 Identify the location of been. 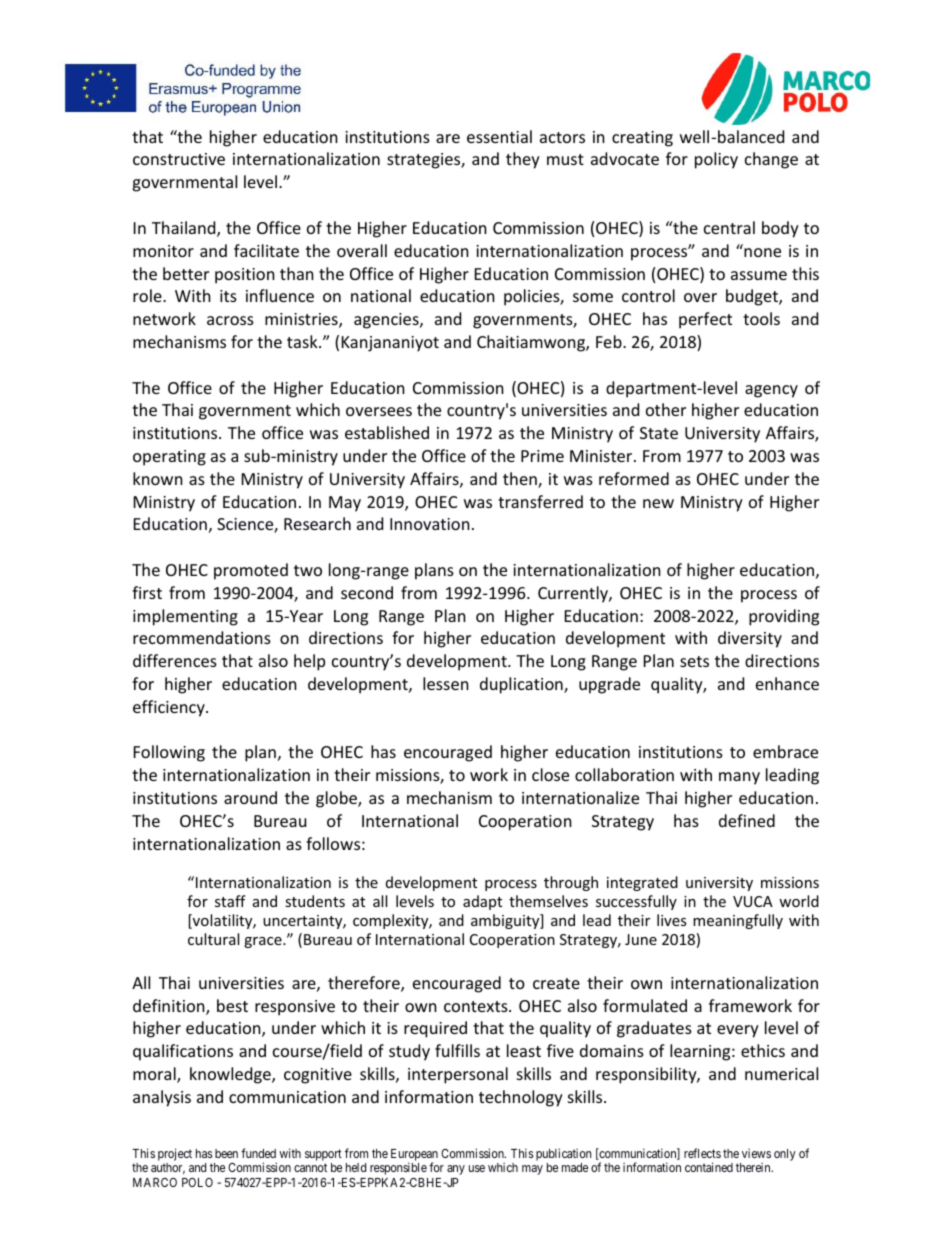
(226, 1153).
